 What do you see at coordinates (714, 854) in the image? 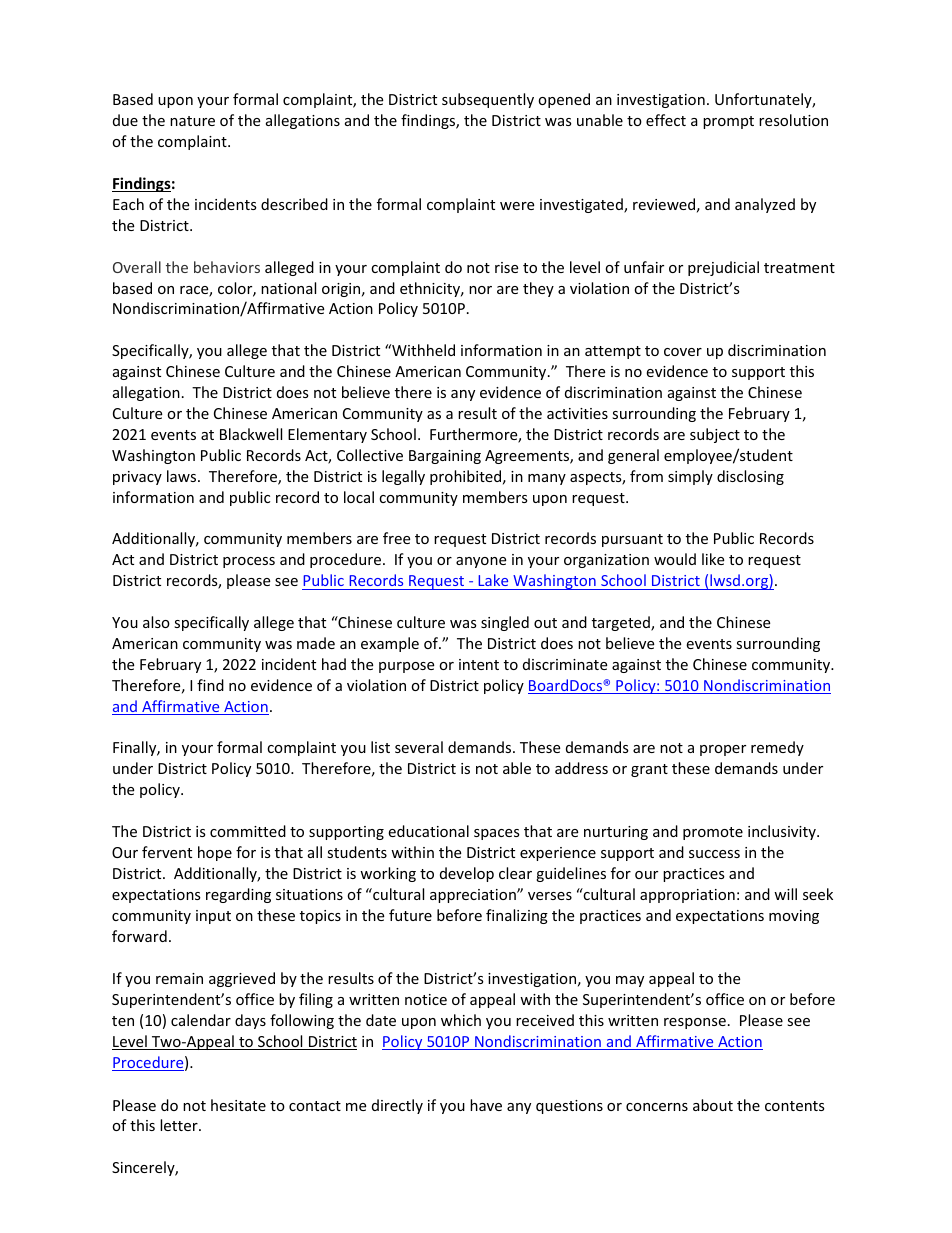
I see `success` at bounding box center [714, 854].
